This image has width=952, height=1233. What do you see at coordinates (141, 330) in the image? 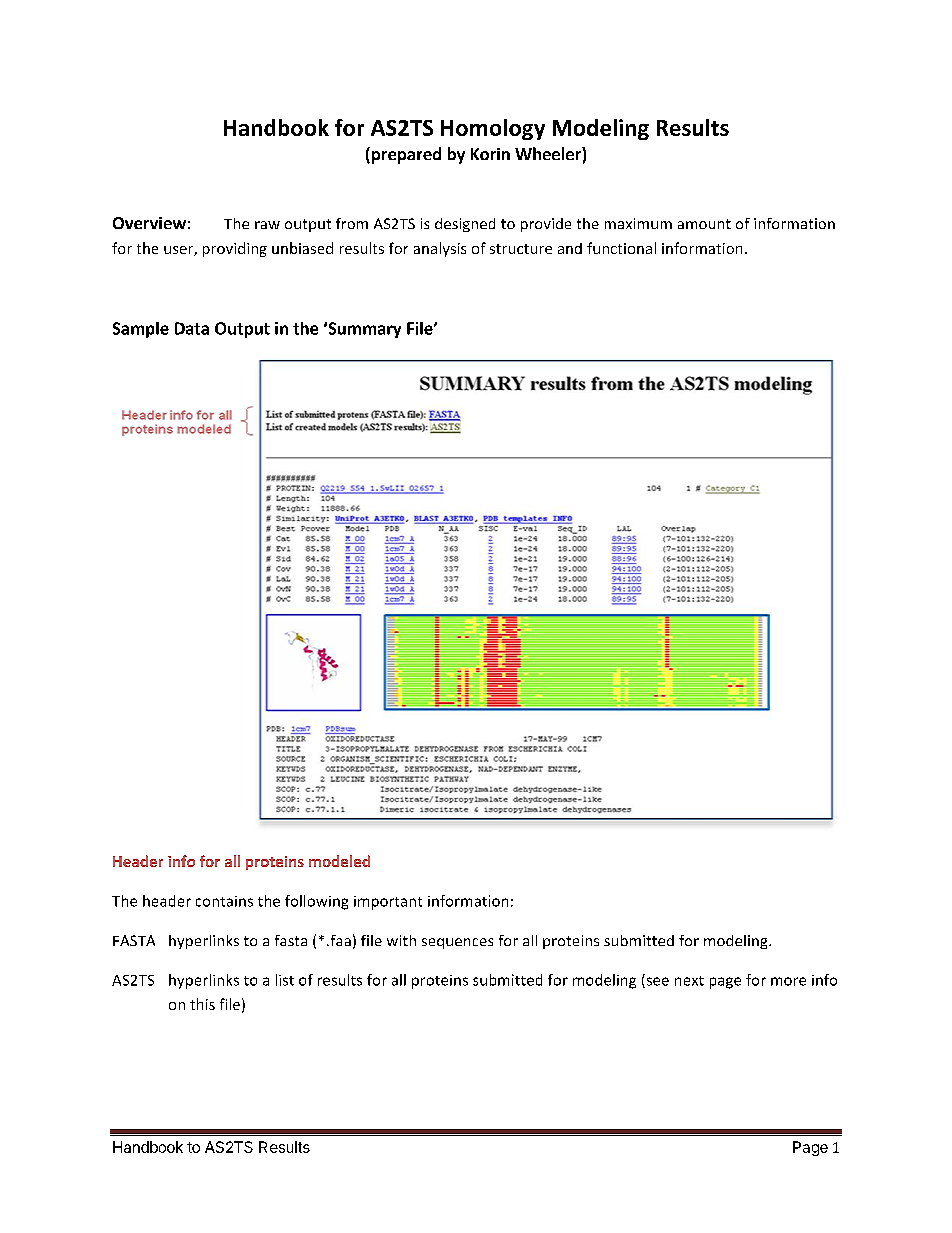
I see `Sample` at bounding box center [141, 330].
